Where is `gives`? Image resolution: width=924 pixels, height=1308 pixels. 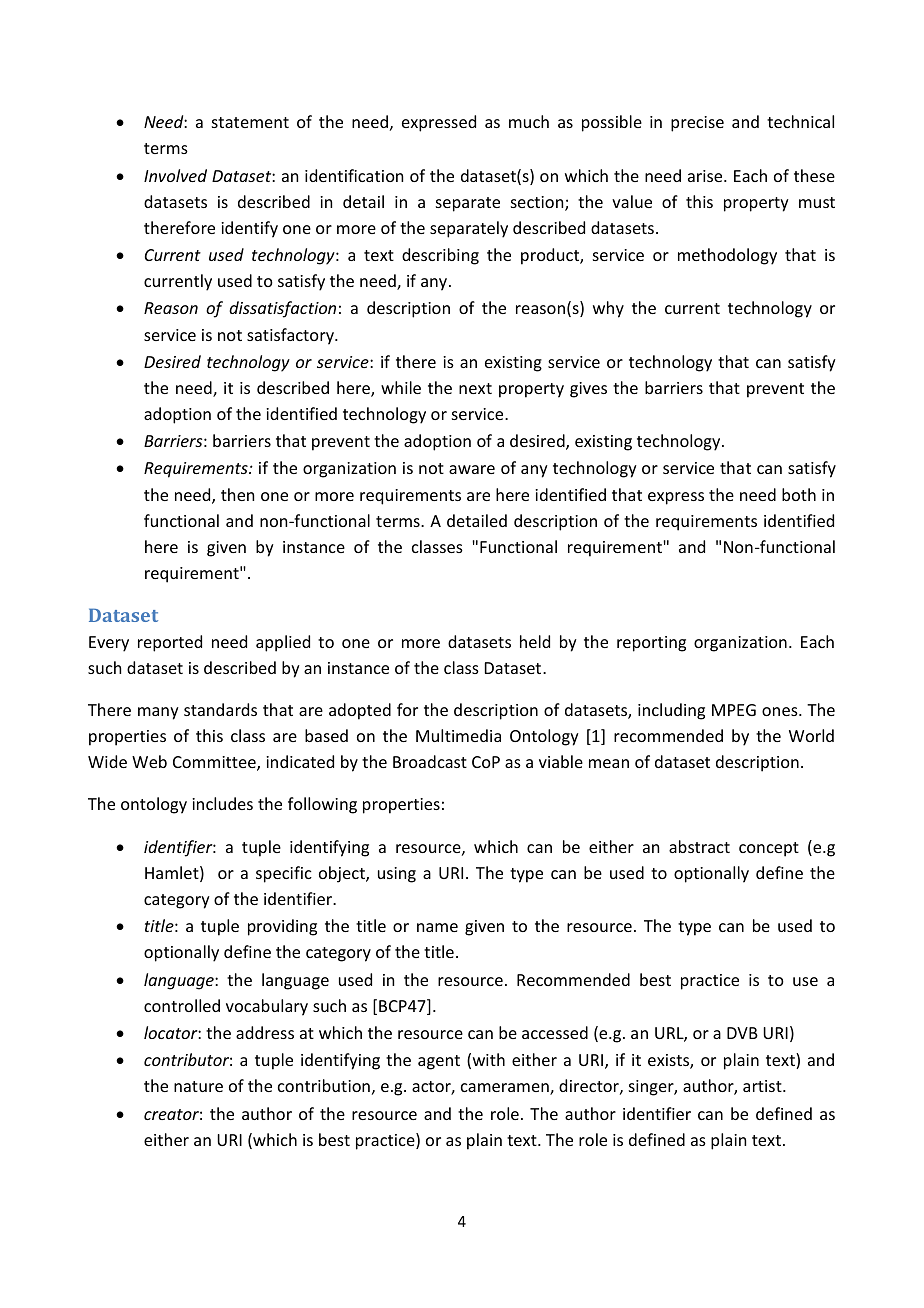 gives is located at coordinates (588, 390).
